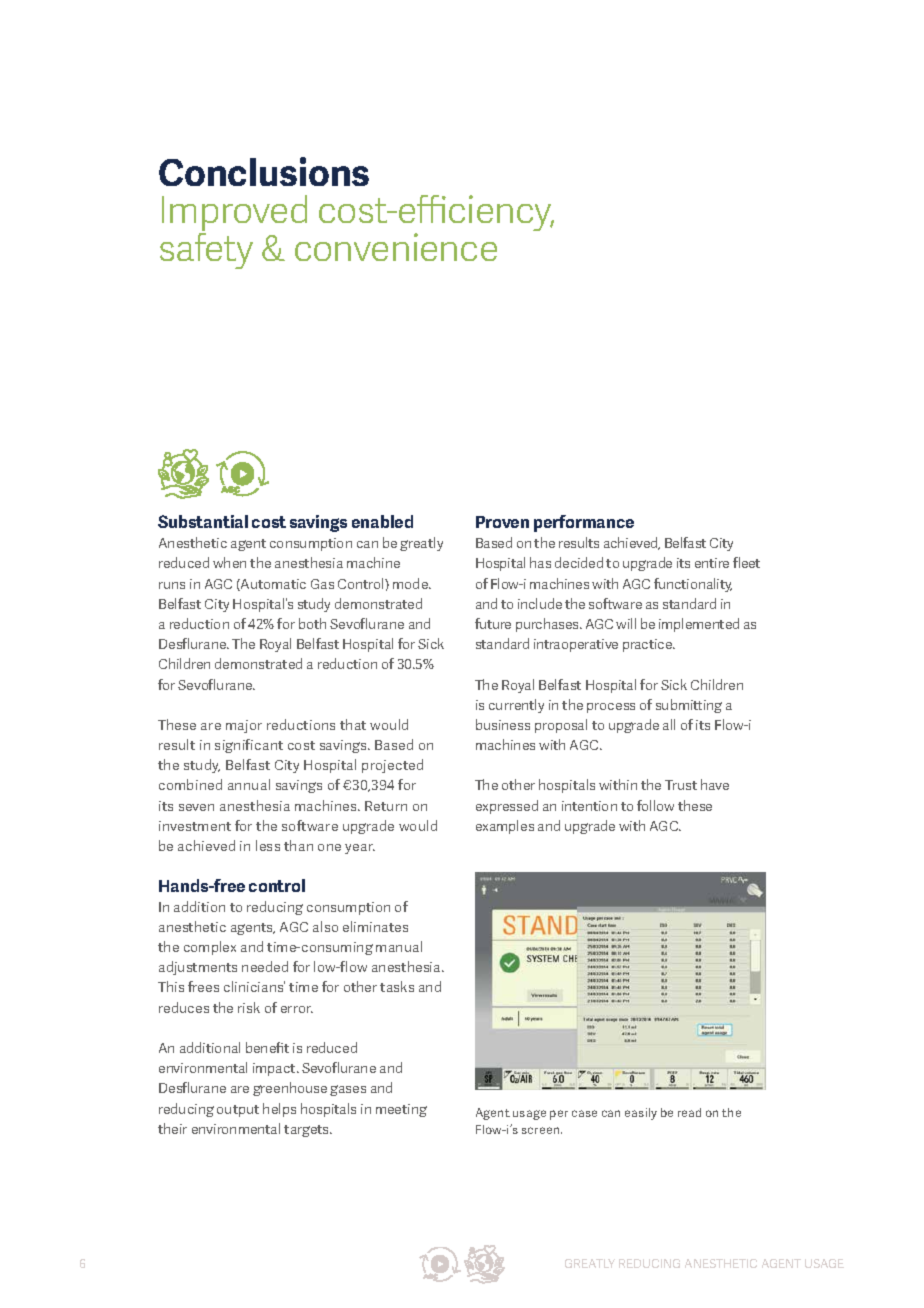 This document has width=924, height=1308. Describe the element at coordinates (507, 807) in the document. I see `expressed` at that location.
